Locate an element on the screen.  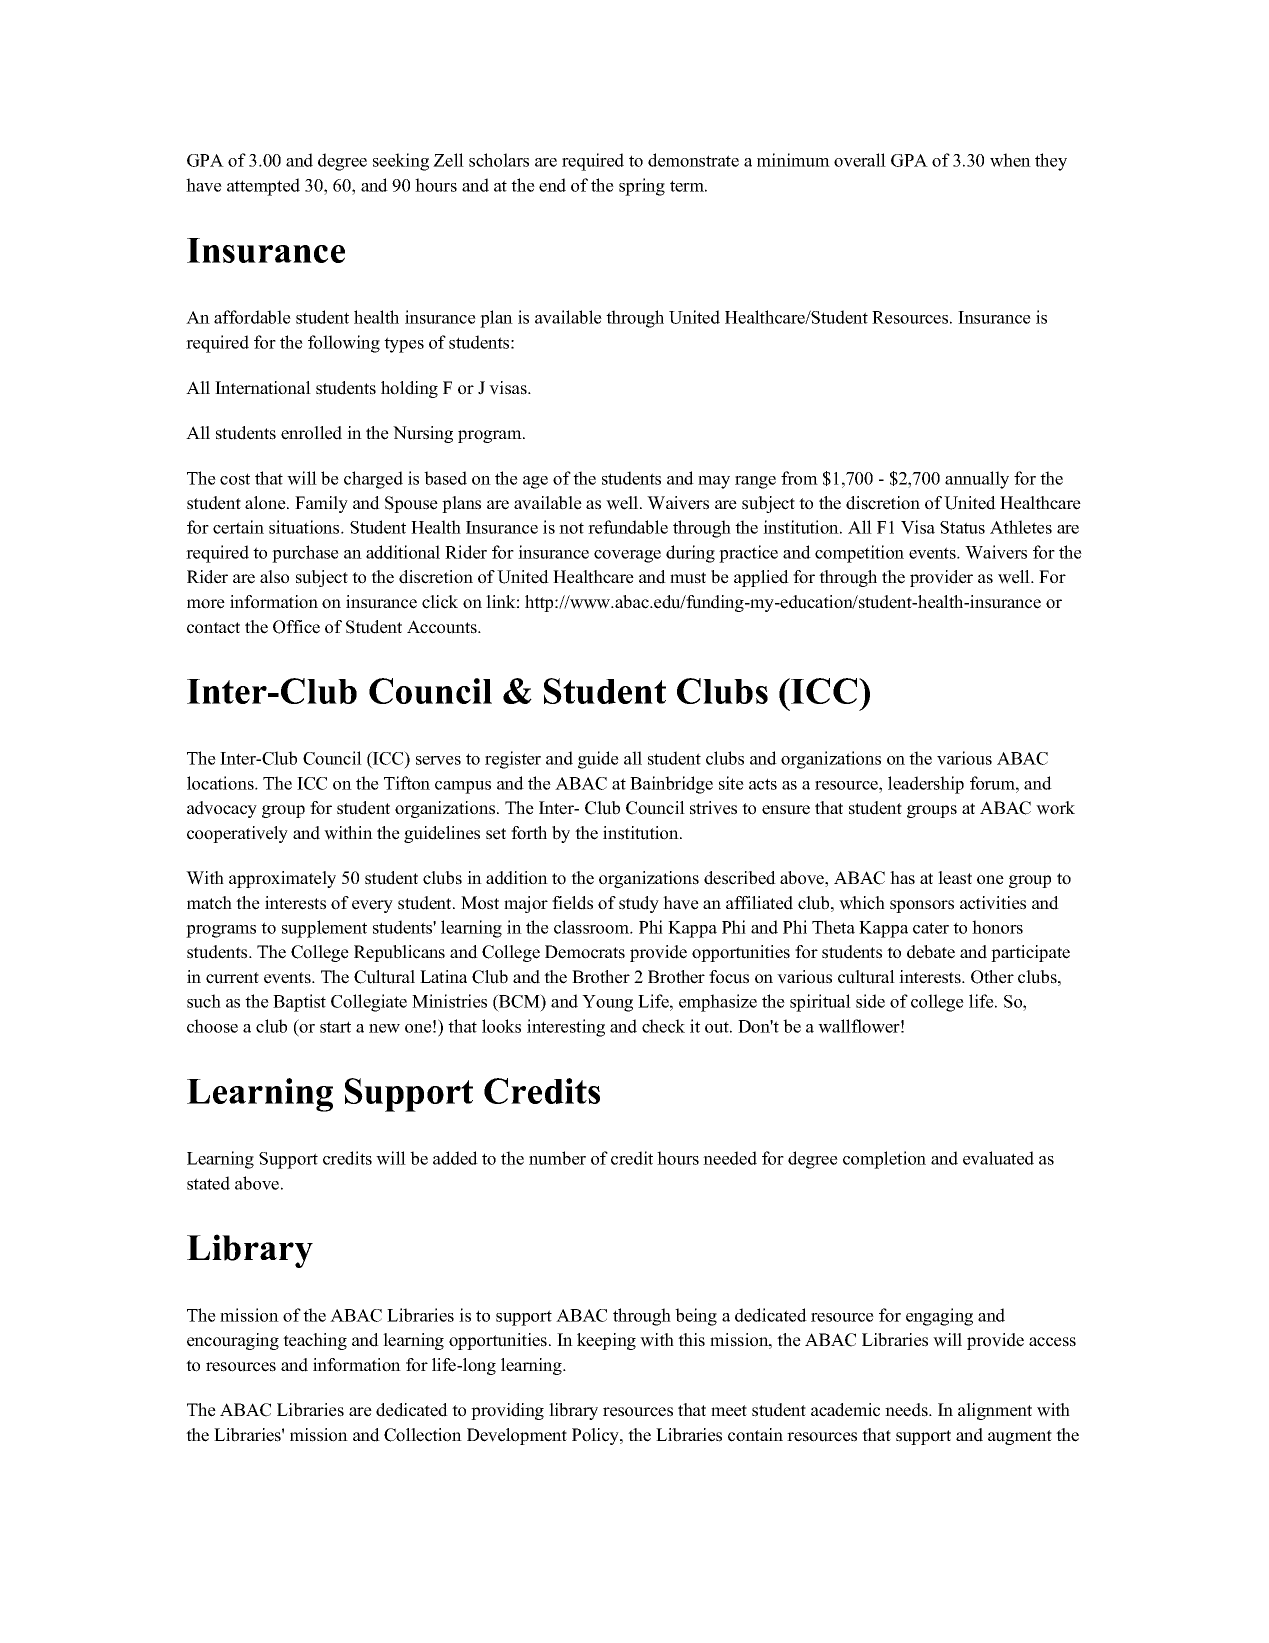
attempted is located at coordinates (263, 187).
